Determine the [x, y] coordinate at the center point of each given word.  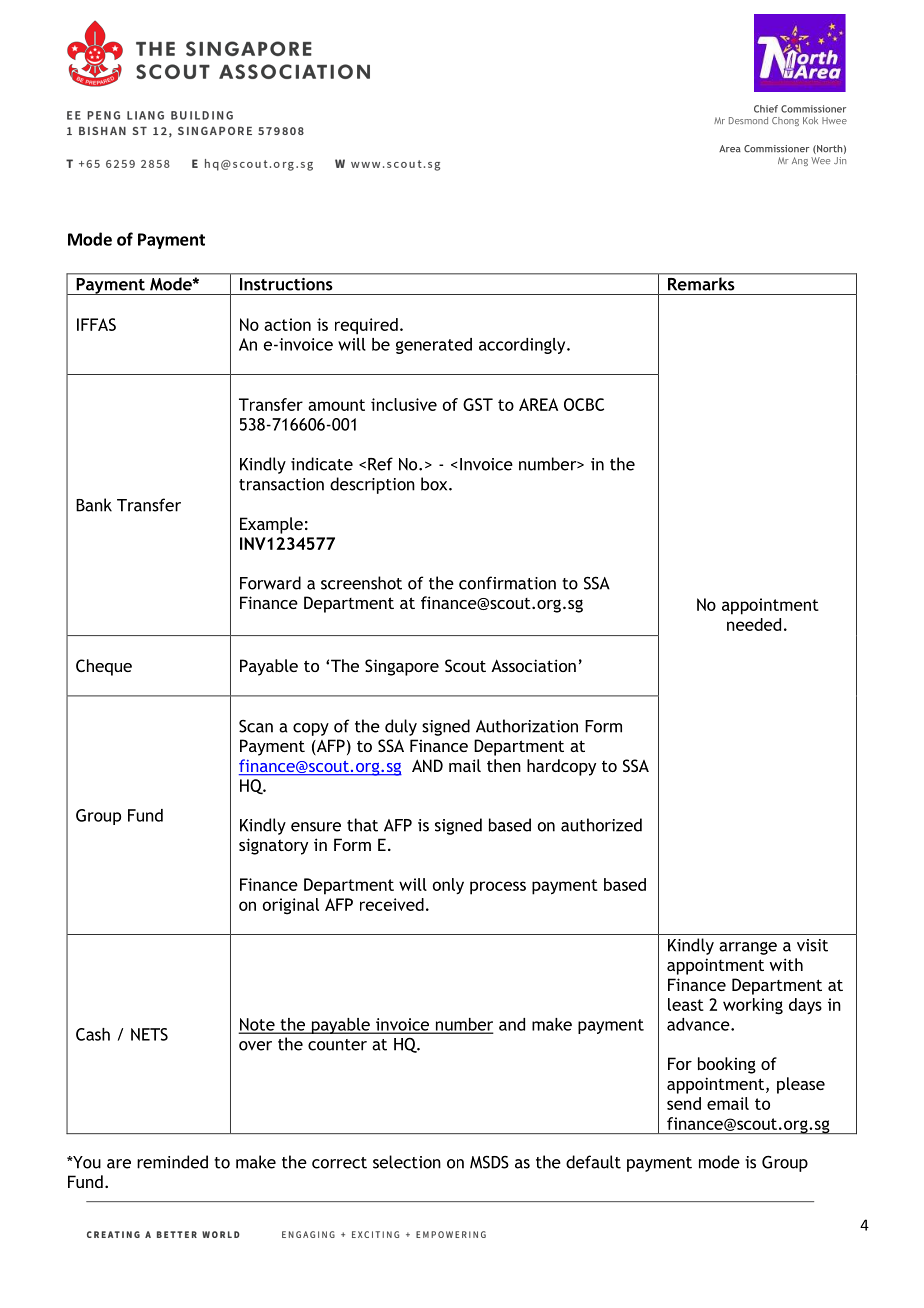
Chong [785, 121]
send [684, 1103]
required [366, 326]
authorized [601, 825]
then [504, 765]
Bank [94, 505]
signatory [273, 846]
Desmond [748, 120]
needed [754, 624]
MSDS [489, 1162]
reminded [172, 1162]
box [435, 484]
